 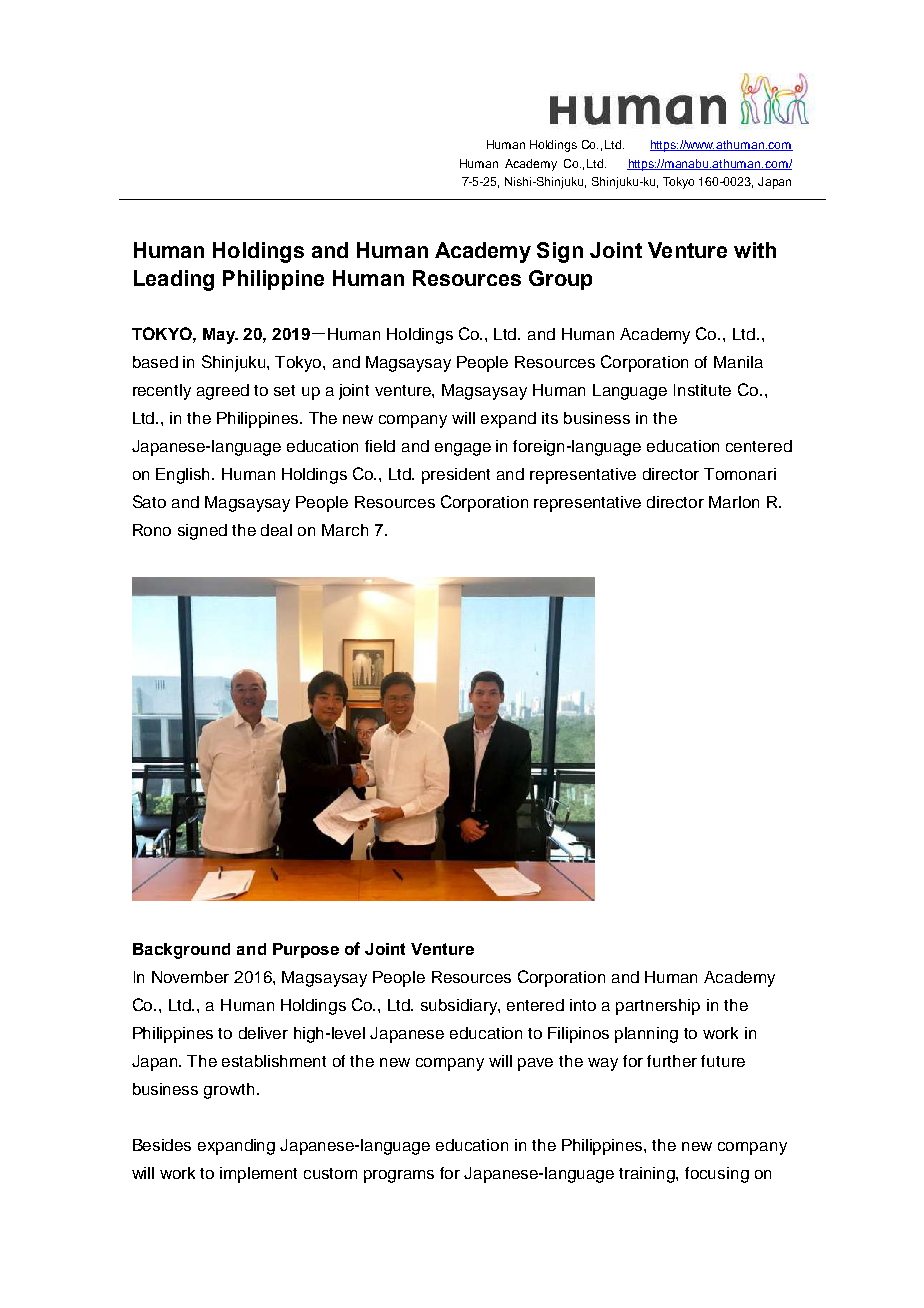 What do you see at coordinates (184, 476) in the document?
I see `English` at bounding box center [184, 476].
